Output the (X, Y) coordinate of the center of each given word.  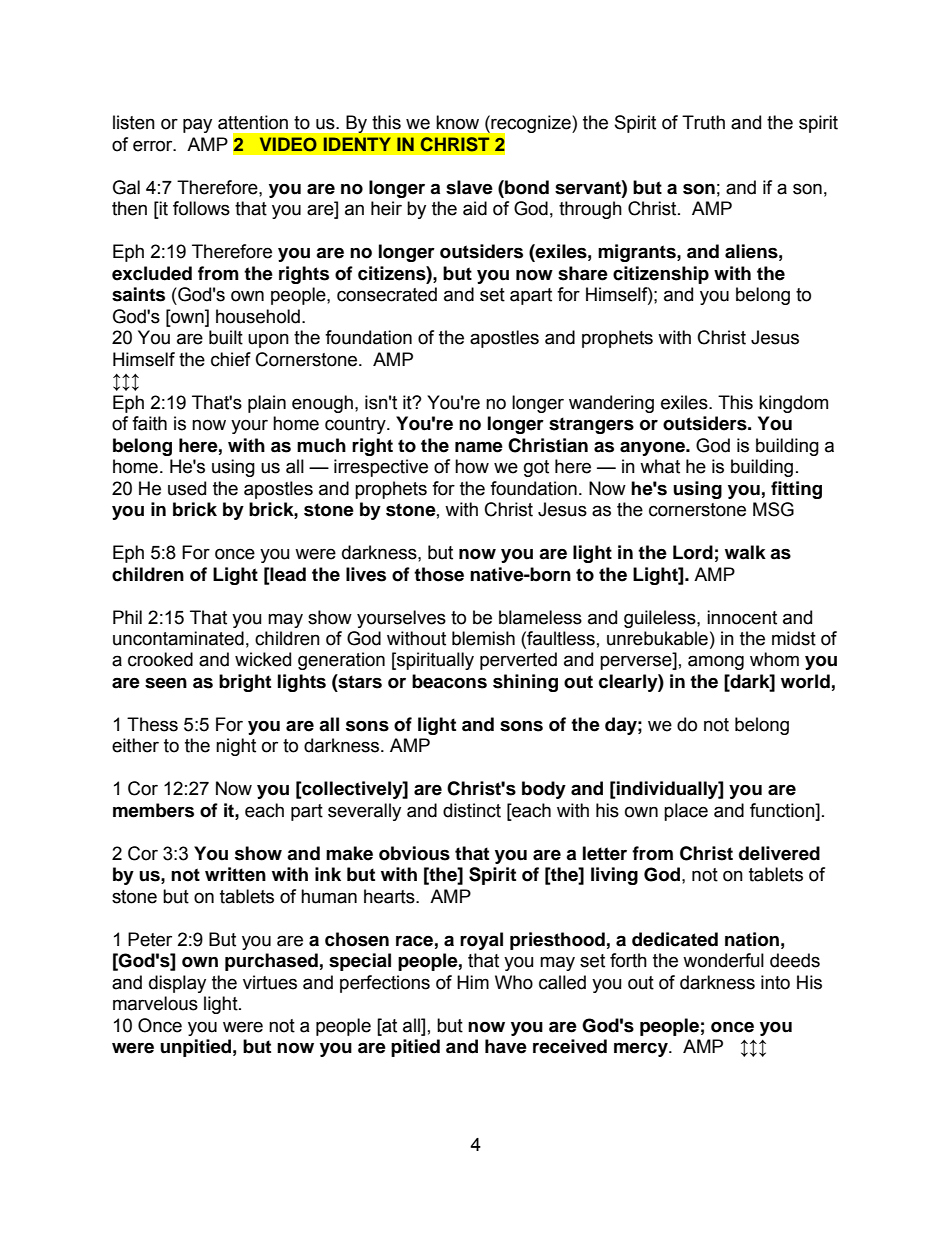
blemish (483, 638)
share (583, 273)
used (187, 488)
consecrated (387, 294)
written (235, 874)
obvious (414, 853)
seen (166, 683)
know (457, 122)
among (716, 662)
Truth (703, 122)
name (479, 447)
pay (197, 125)
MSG (773, 509)
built (226, 337)
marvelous (155, 1003)
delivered (779, 853)
